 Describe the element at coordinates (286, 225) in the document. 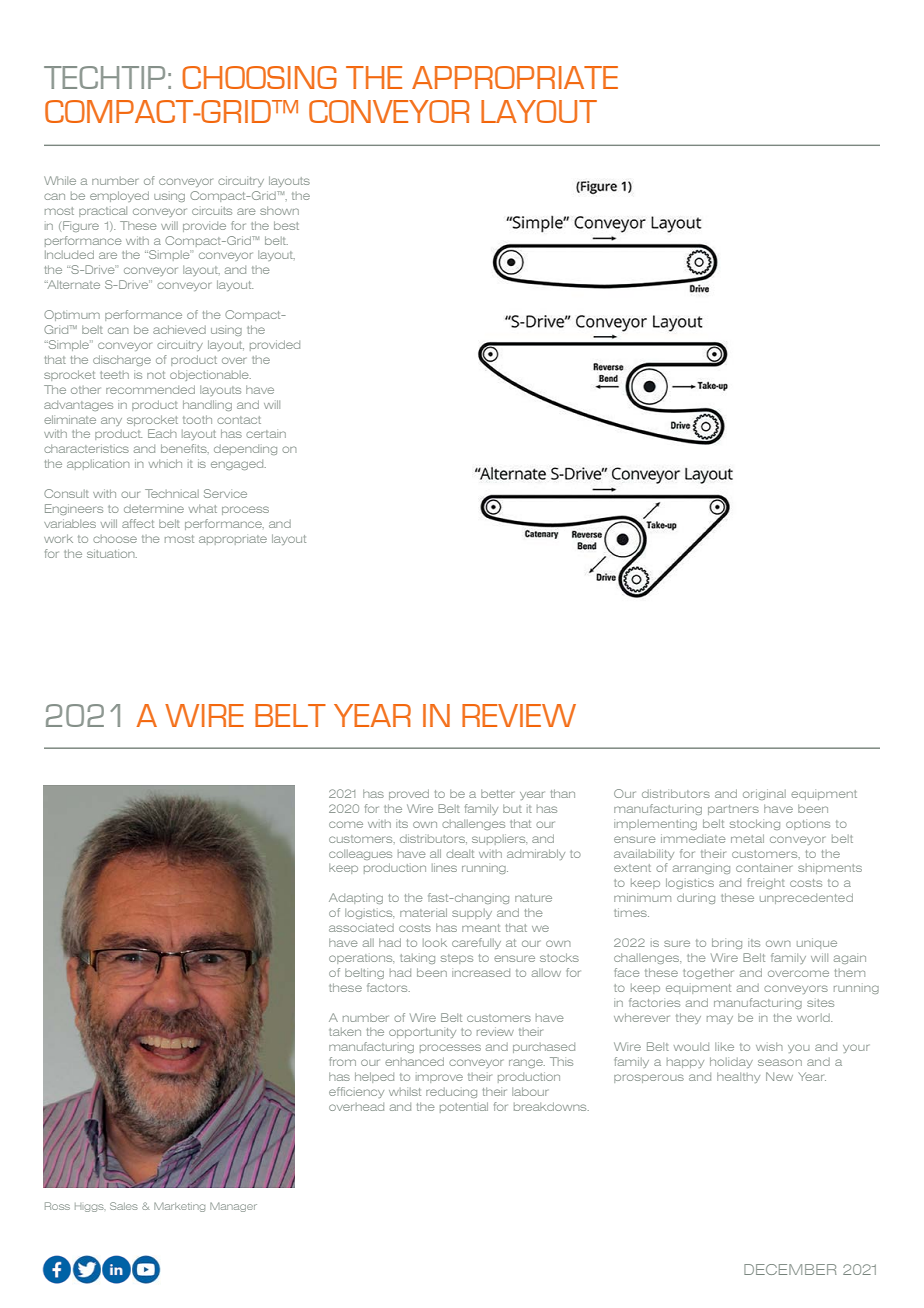

I see `best` at that location.
